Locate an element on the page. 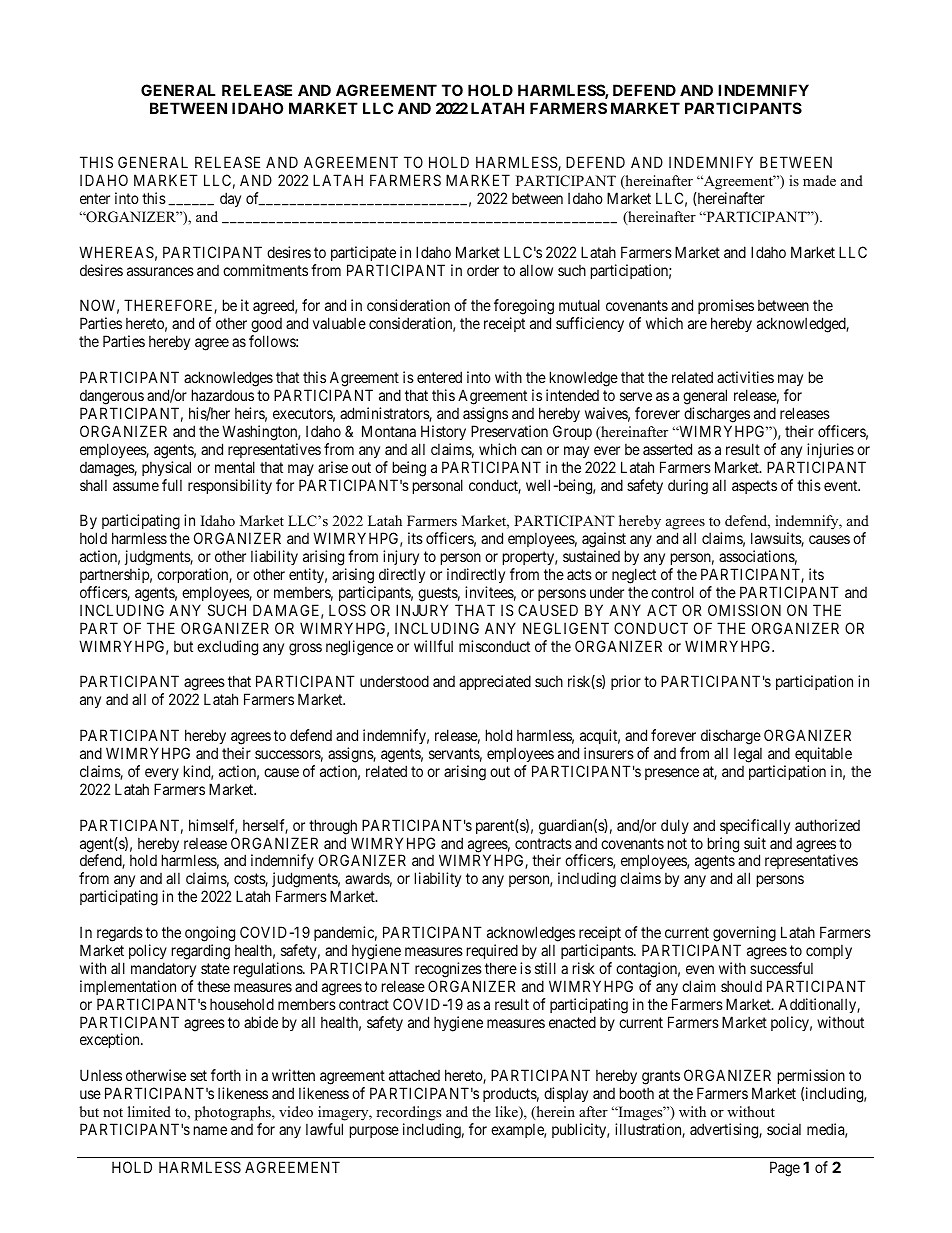 The height and width of the page is (1233, 952). governing is located at coordinates (744, 934).
